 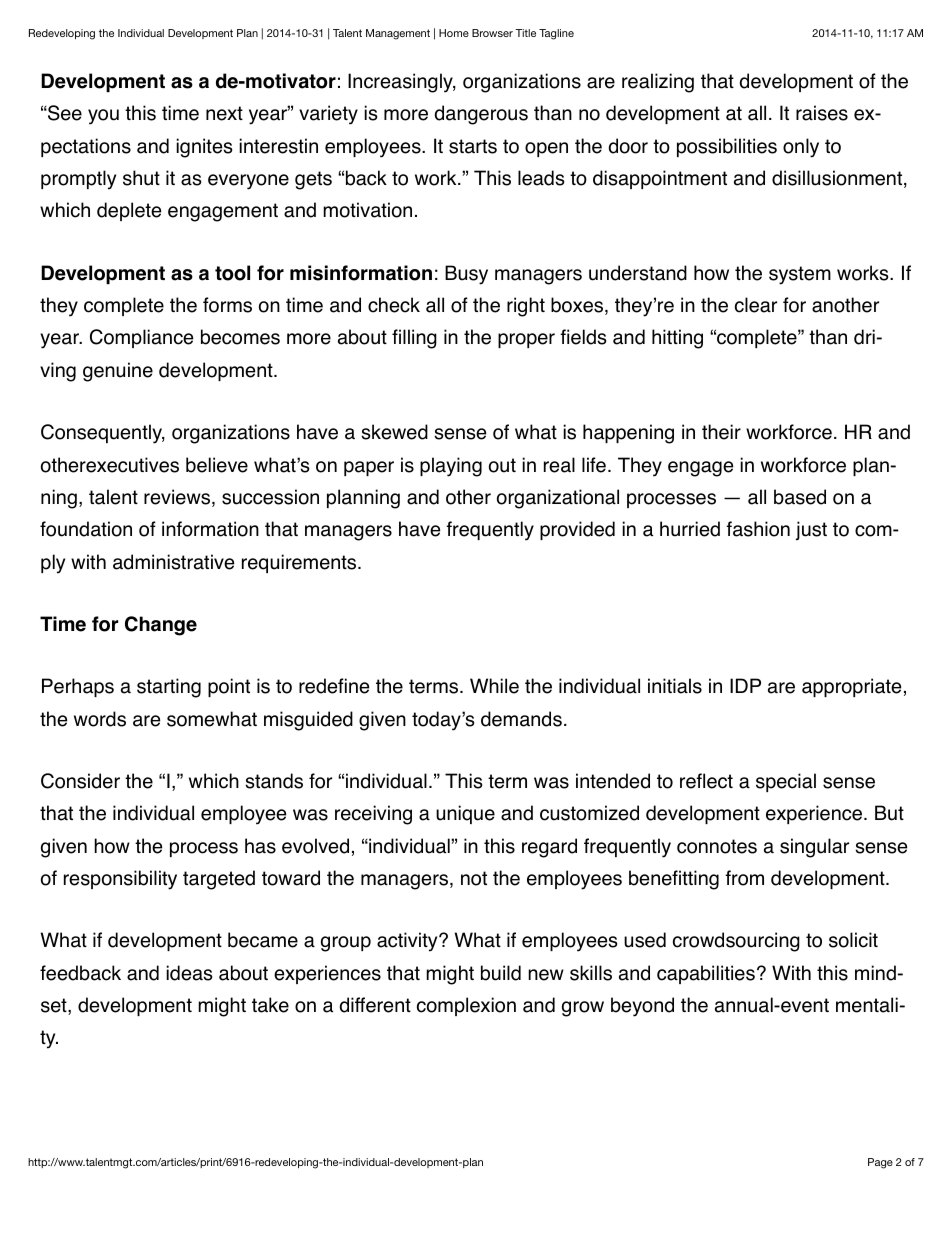 What do you see at coordinates (270, 1005) in the screenshot?
I see `take` at bounding box center [270, 1005].
